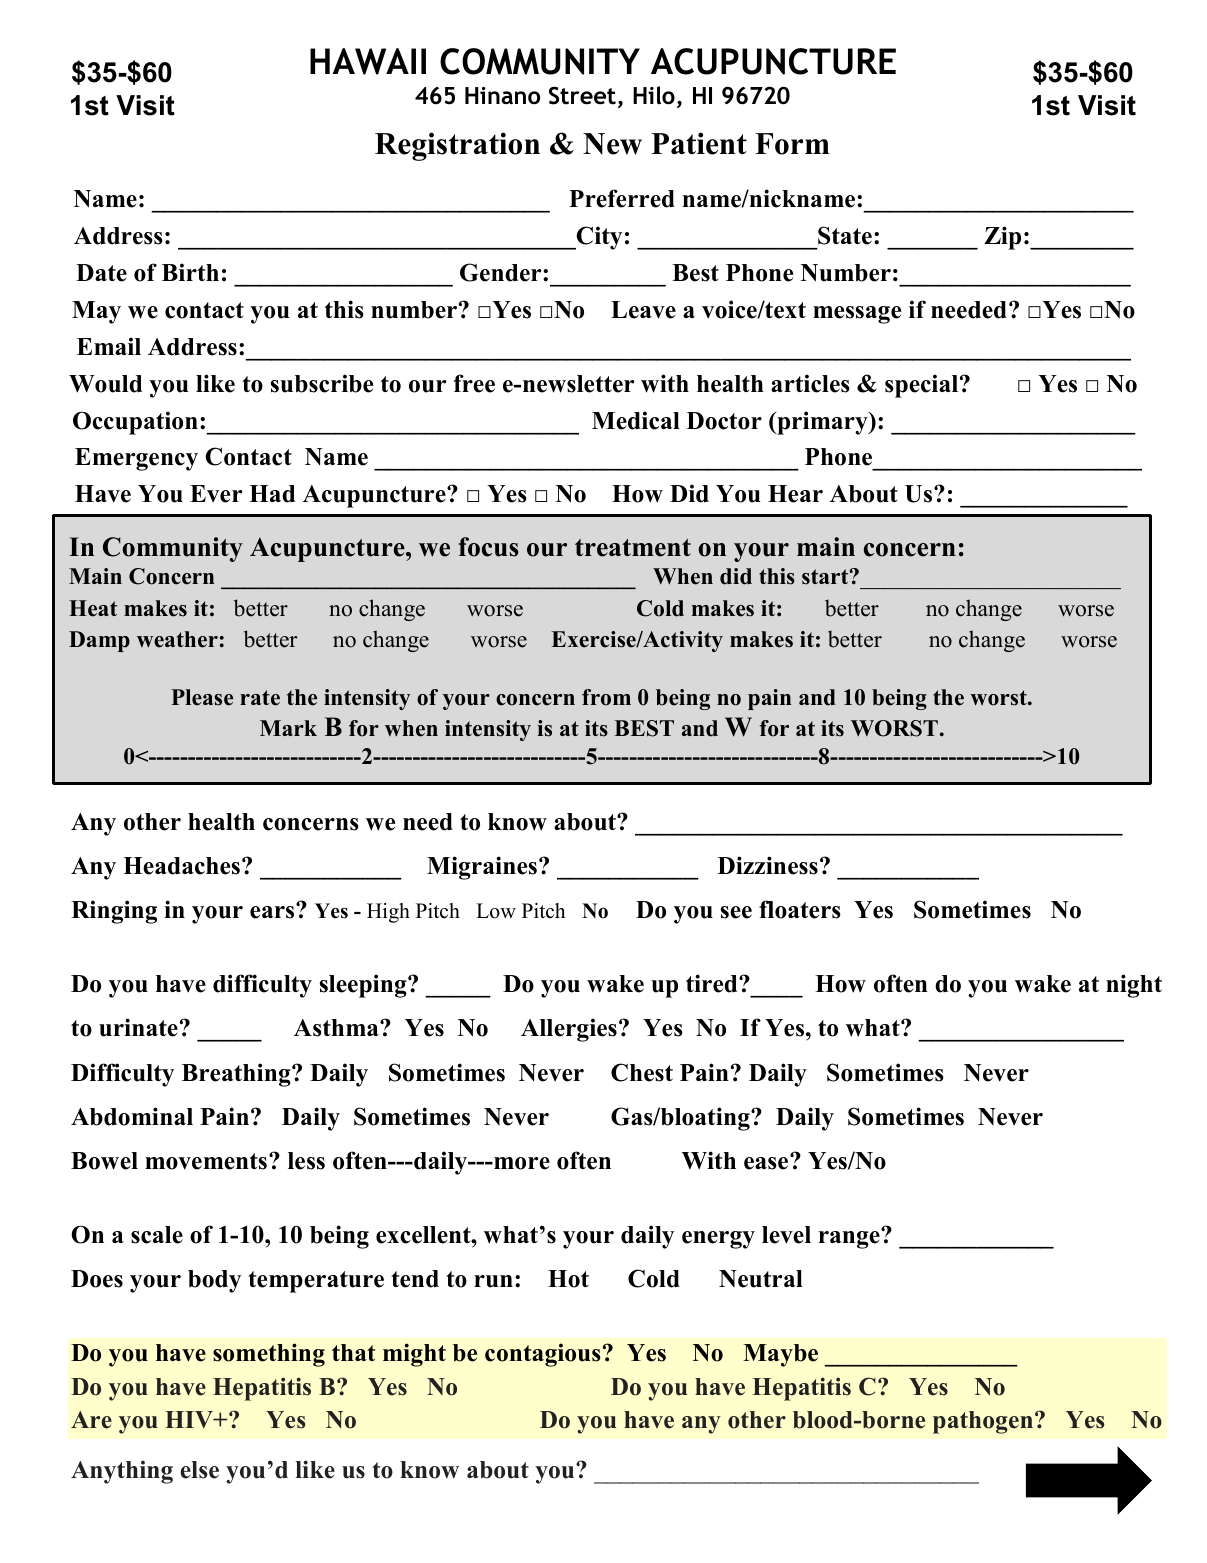  Describe the element at coordinates (368, 61) in the screenshot. I see `HAWAII` at that location.
